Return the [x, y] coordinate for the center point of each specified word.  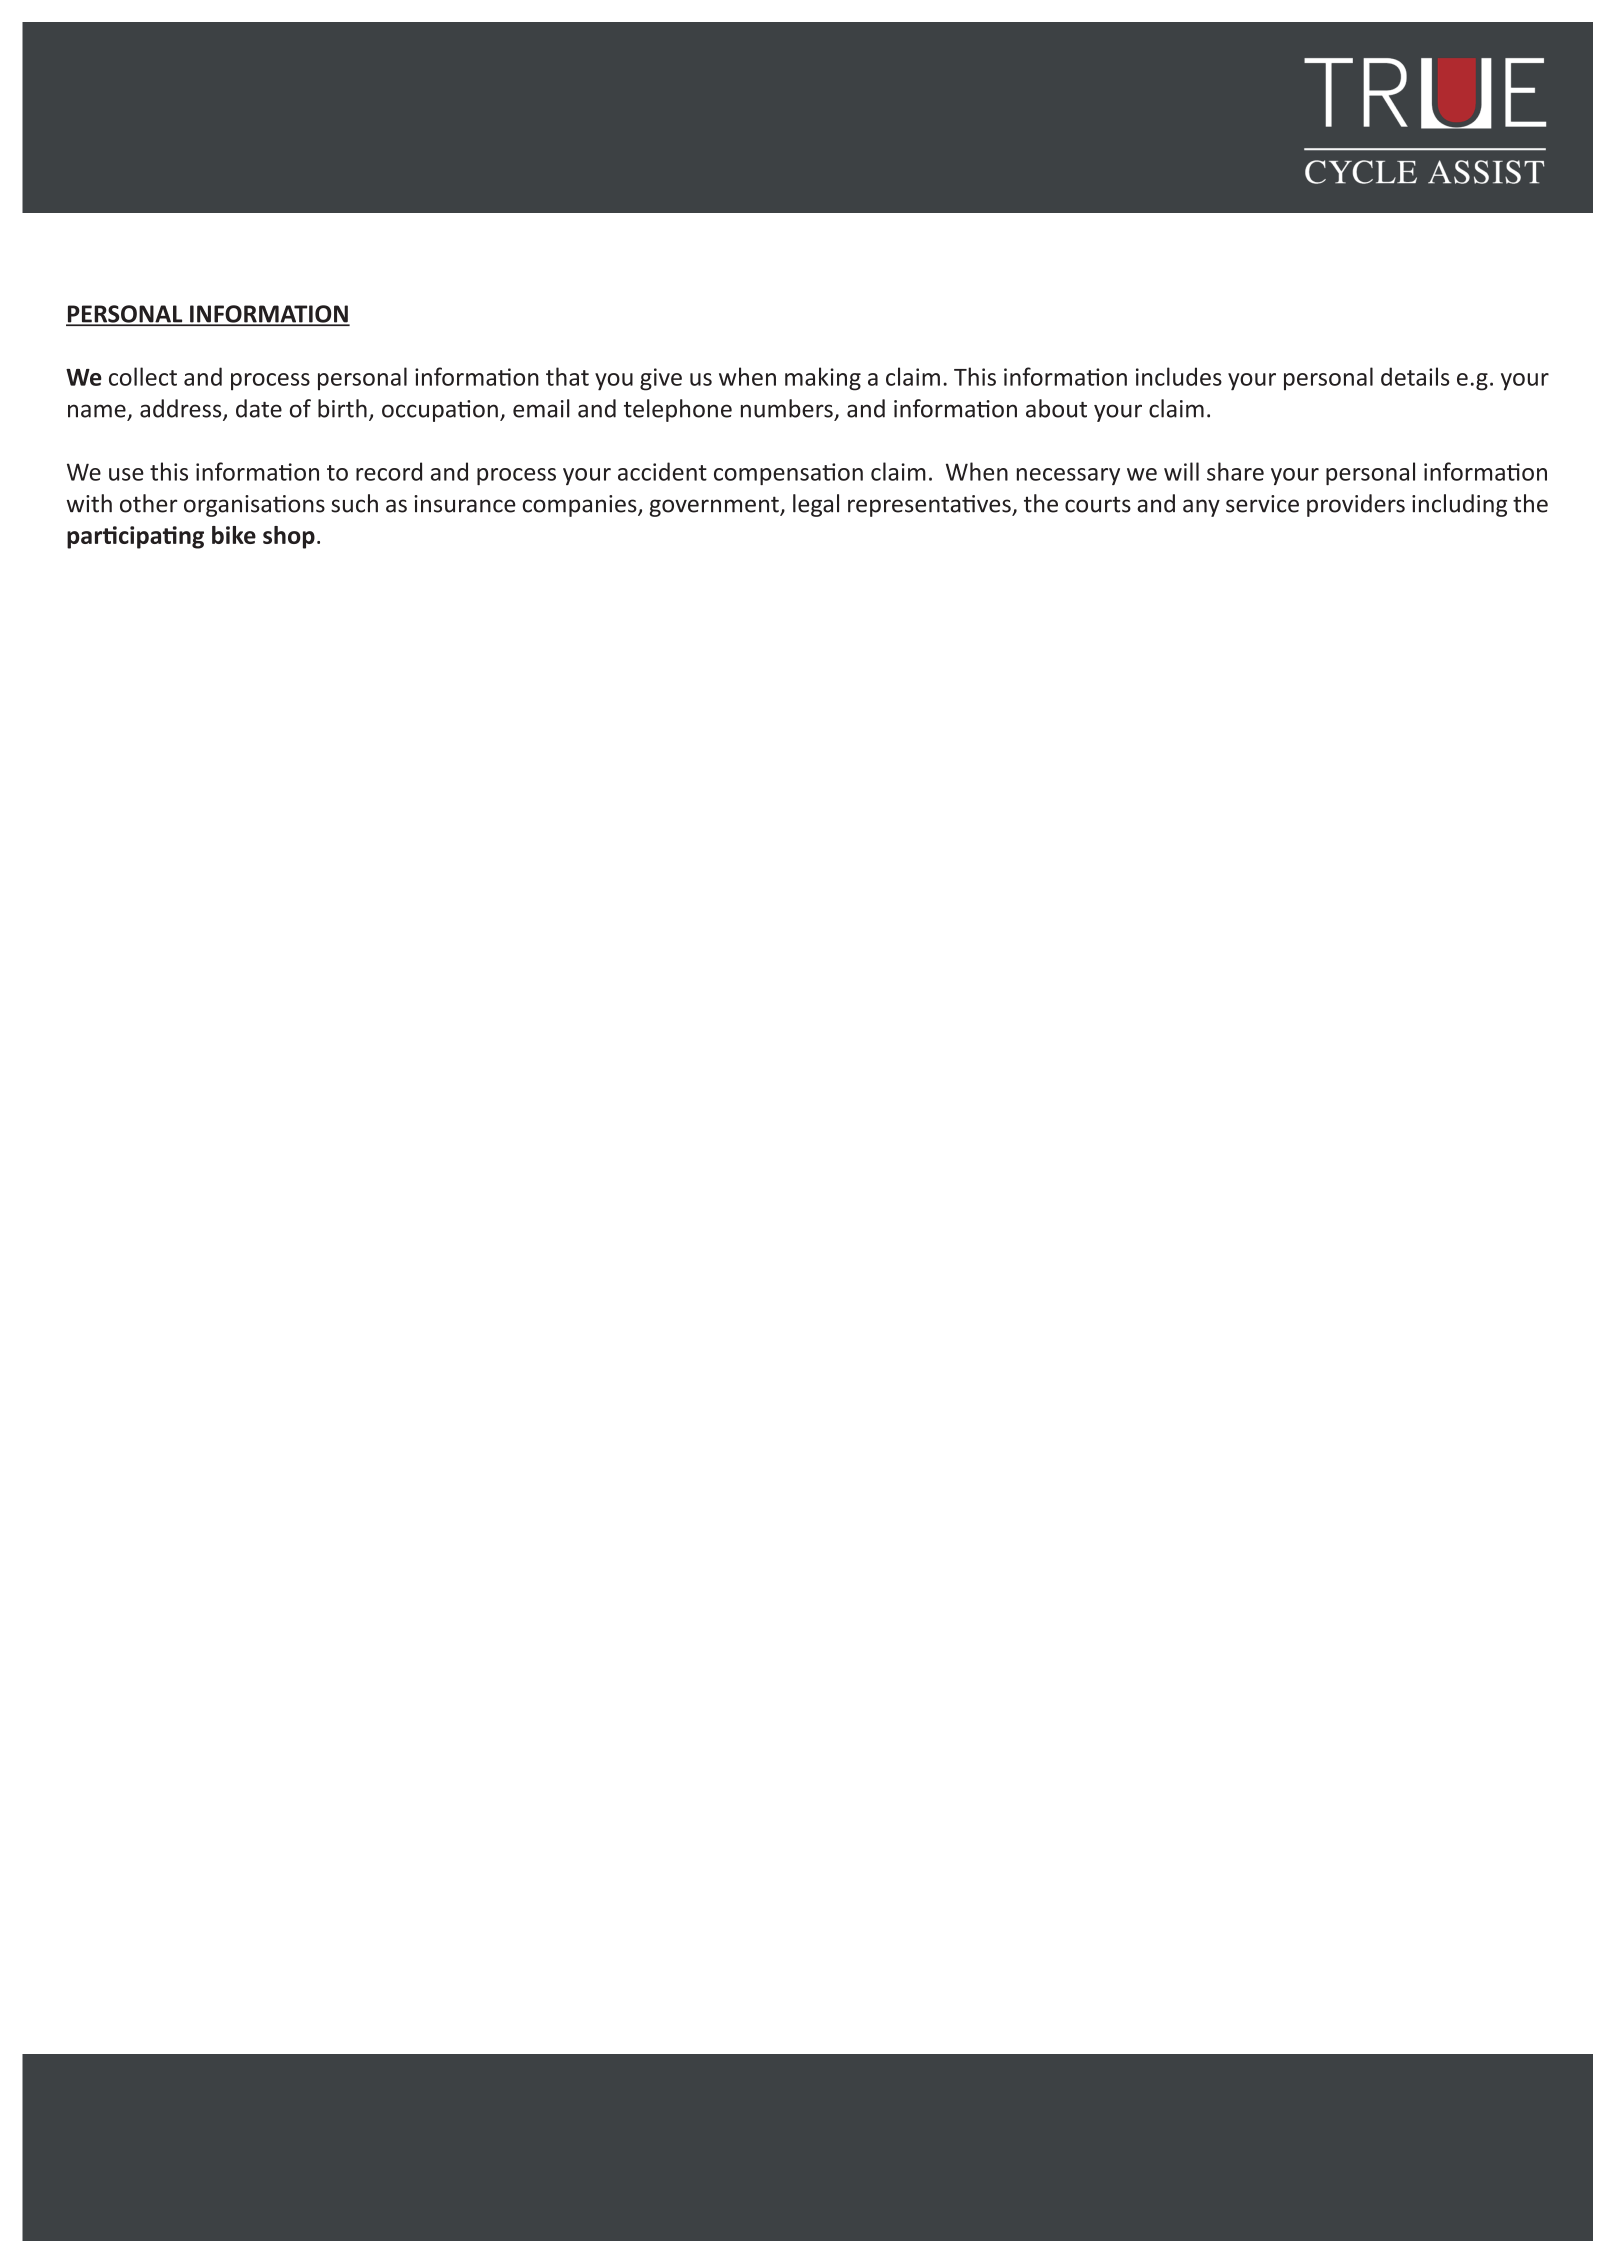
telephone [678, 410]
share [1235, 471]
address [182, 409]
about [1056, 408]
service [1262, 504]
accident [662, 471]
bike [234, 535]
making [823, 379]
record [389, 471]
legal [816, 505]
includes [1179, 376]
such [354, 503]
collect [143, 376]
